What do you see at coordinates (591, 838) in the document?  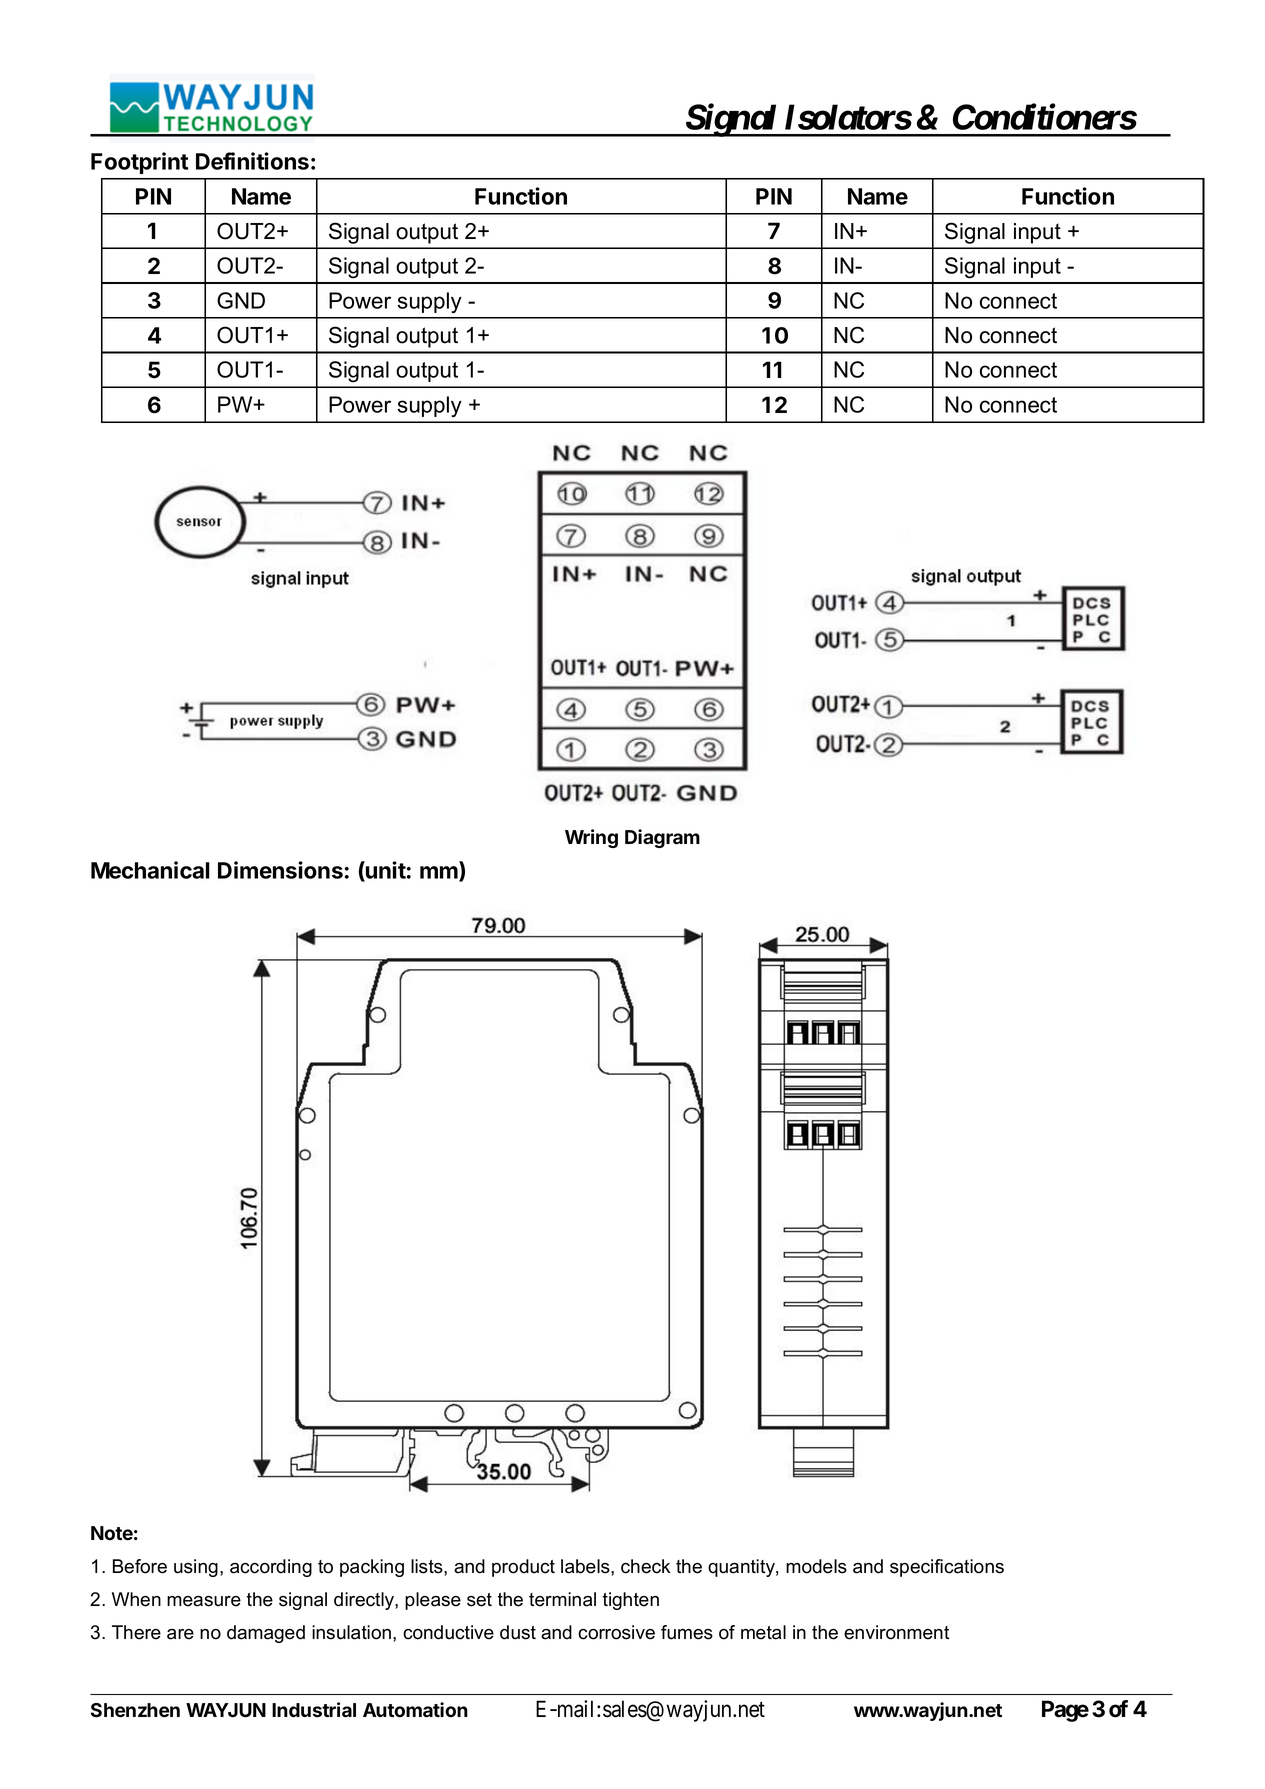 I see `Wring` at bounding box center [591, 838].
